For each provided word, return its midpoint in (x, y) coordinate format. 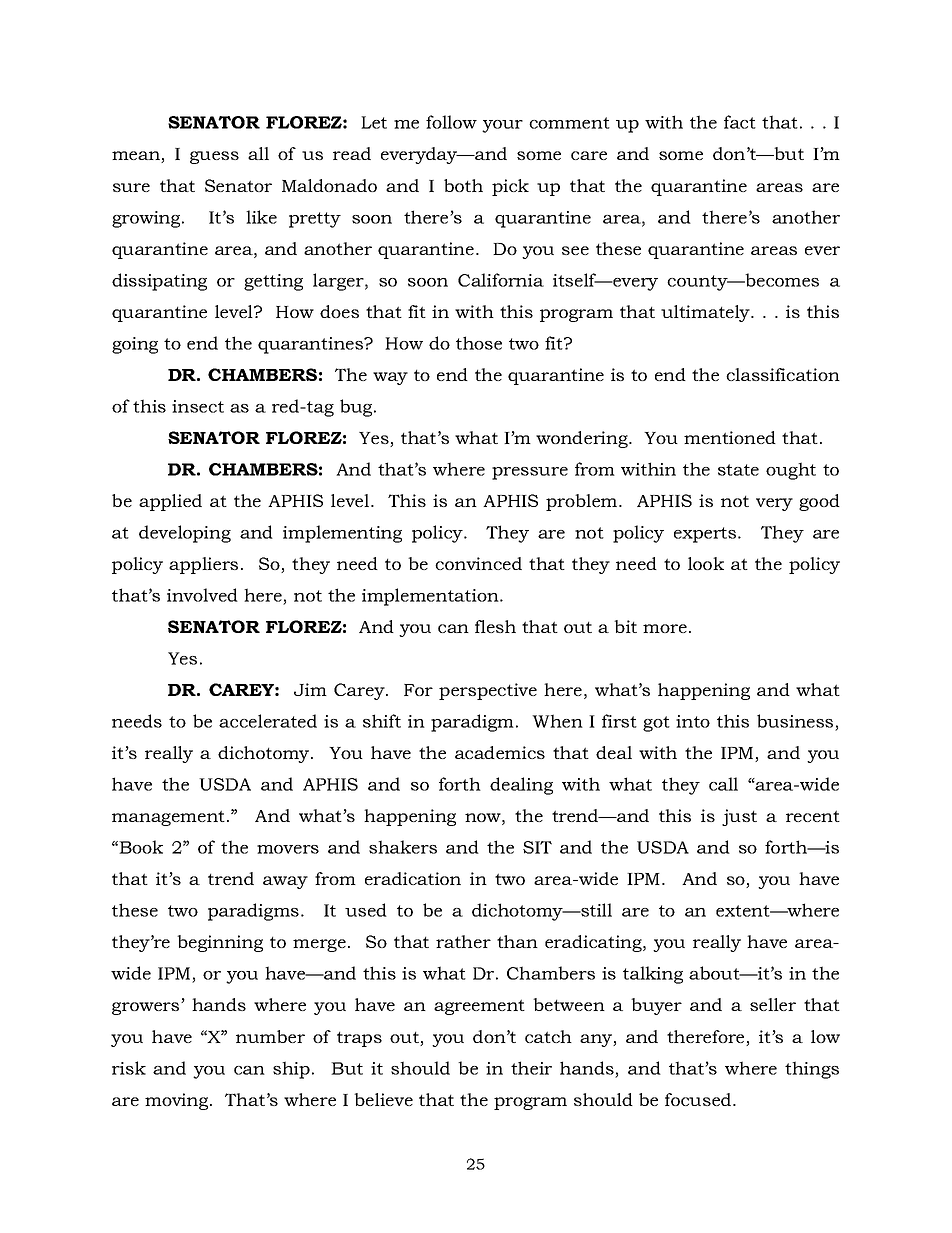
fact (740, 122)
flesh (495, 626)
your (502, 126)
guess (214, 157)
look (706, 563)
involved (202, 595)
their (531, 1068)
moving (178, 1101)
